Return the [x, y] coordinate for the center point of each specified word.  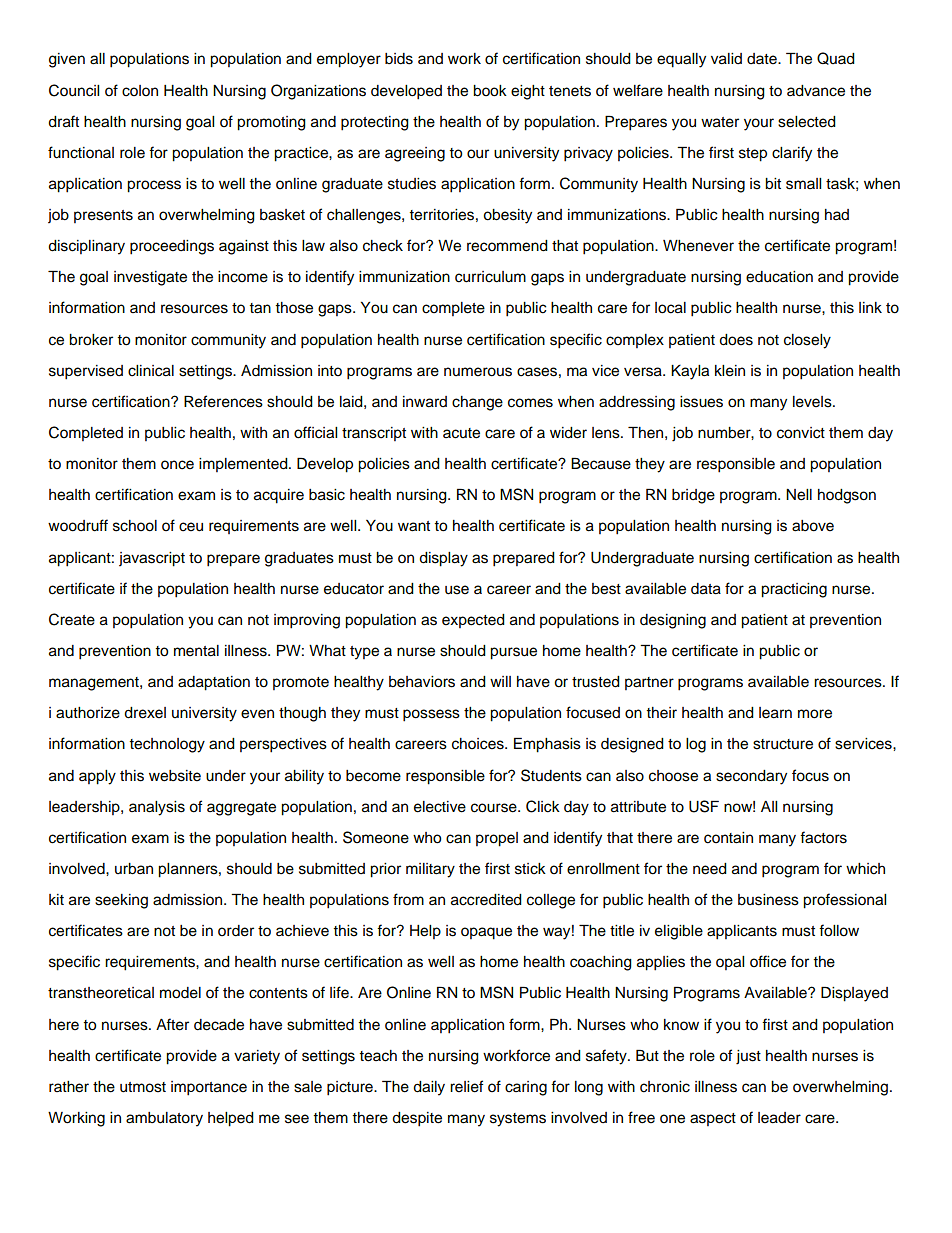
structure [783, 744]
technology [167, 745]
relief [466, 1086]
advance [816, 91]
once [177, 465]
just [748, 1057]
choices [479, 744]
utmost [143, 1087]
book [490, 91]
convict [801, 433]
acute [461, 433]
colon [140, 91]
